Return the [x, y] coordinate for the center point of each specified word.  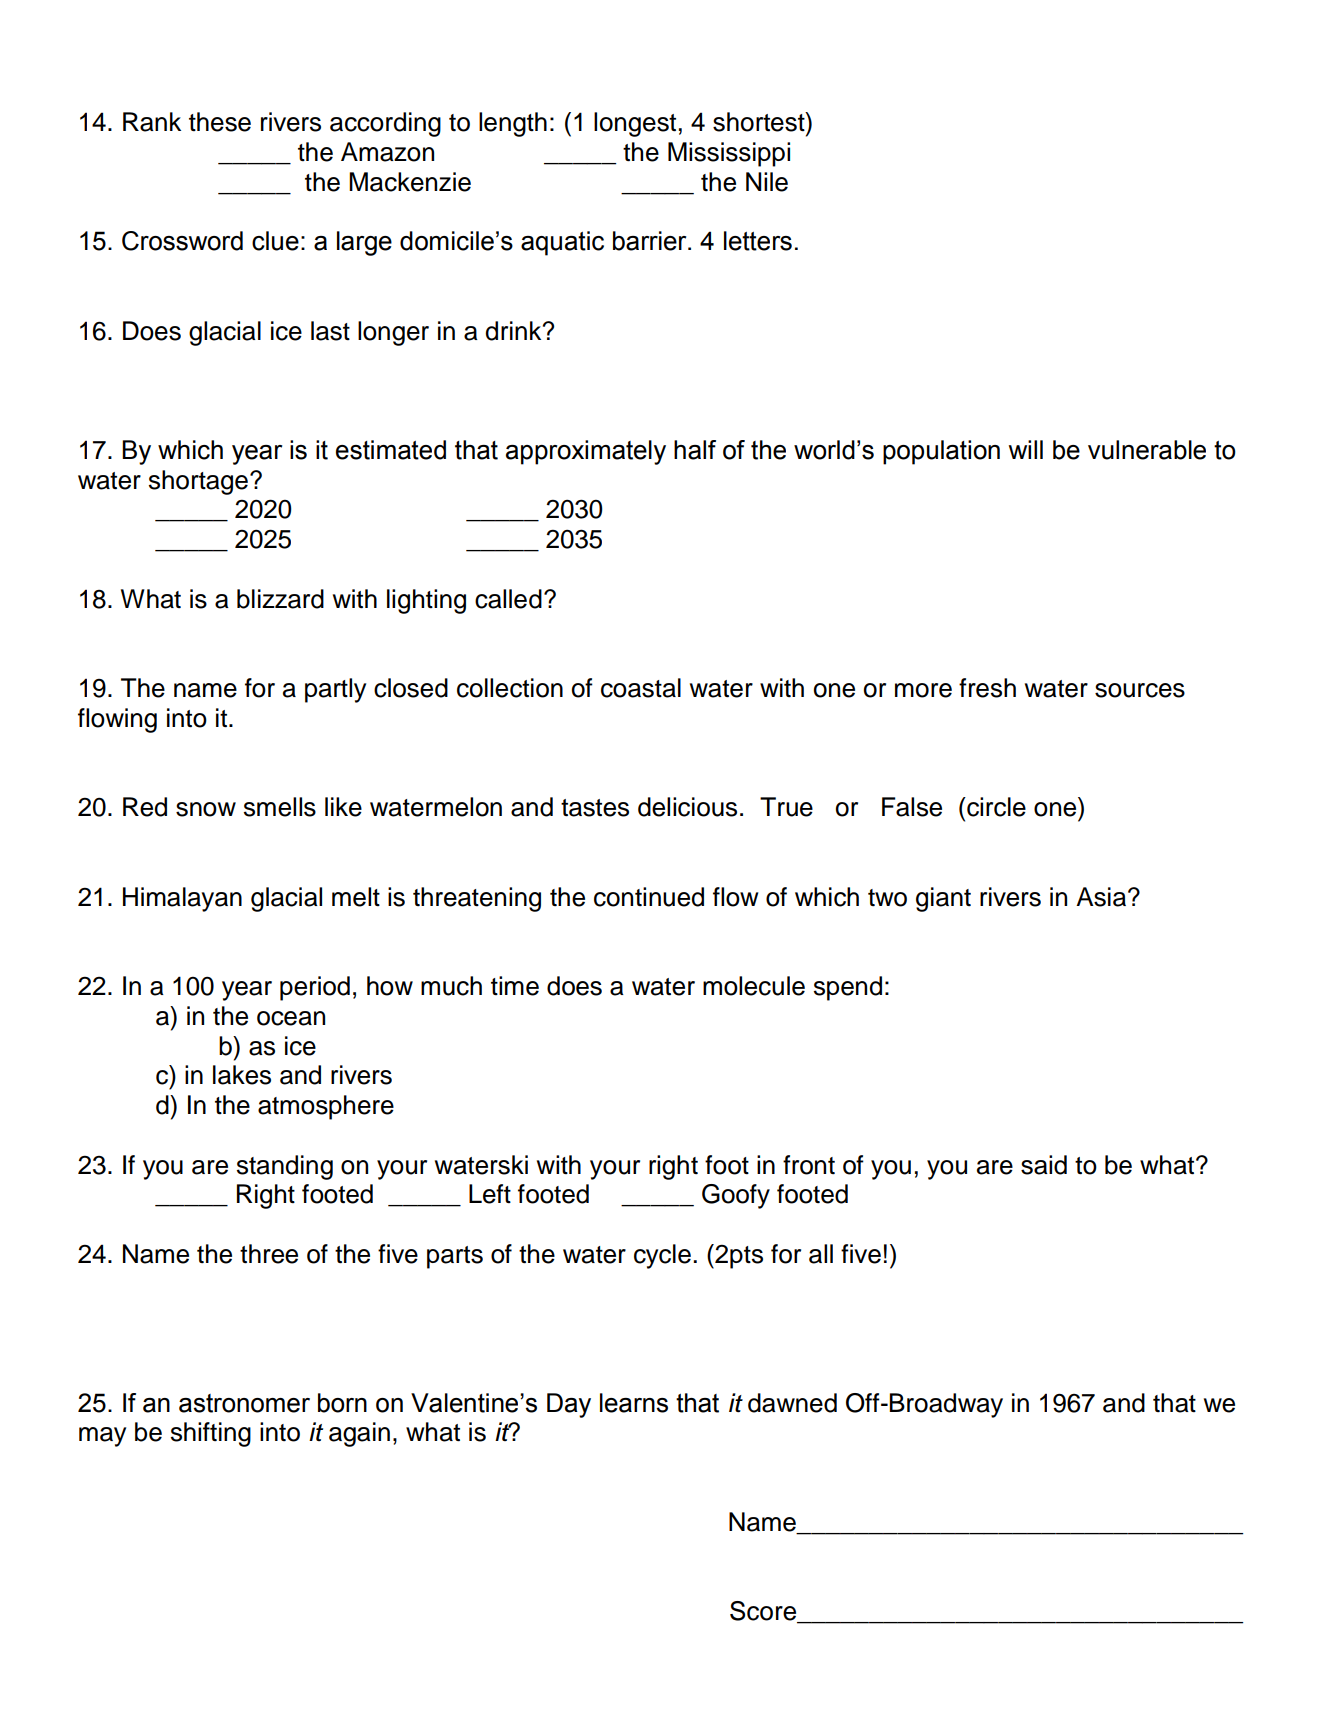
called [508, 599]
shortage [198, 482]
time [515, 986]
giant [943, 899]
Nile [767, 182]
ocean [291, 1018]
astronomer [244, 1403]
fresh [987, 688]
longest [635, 124]
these [220, 122]
